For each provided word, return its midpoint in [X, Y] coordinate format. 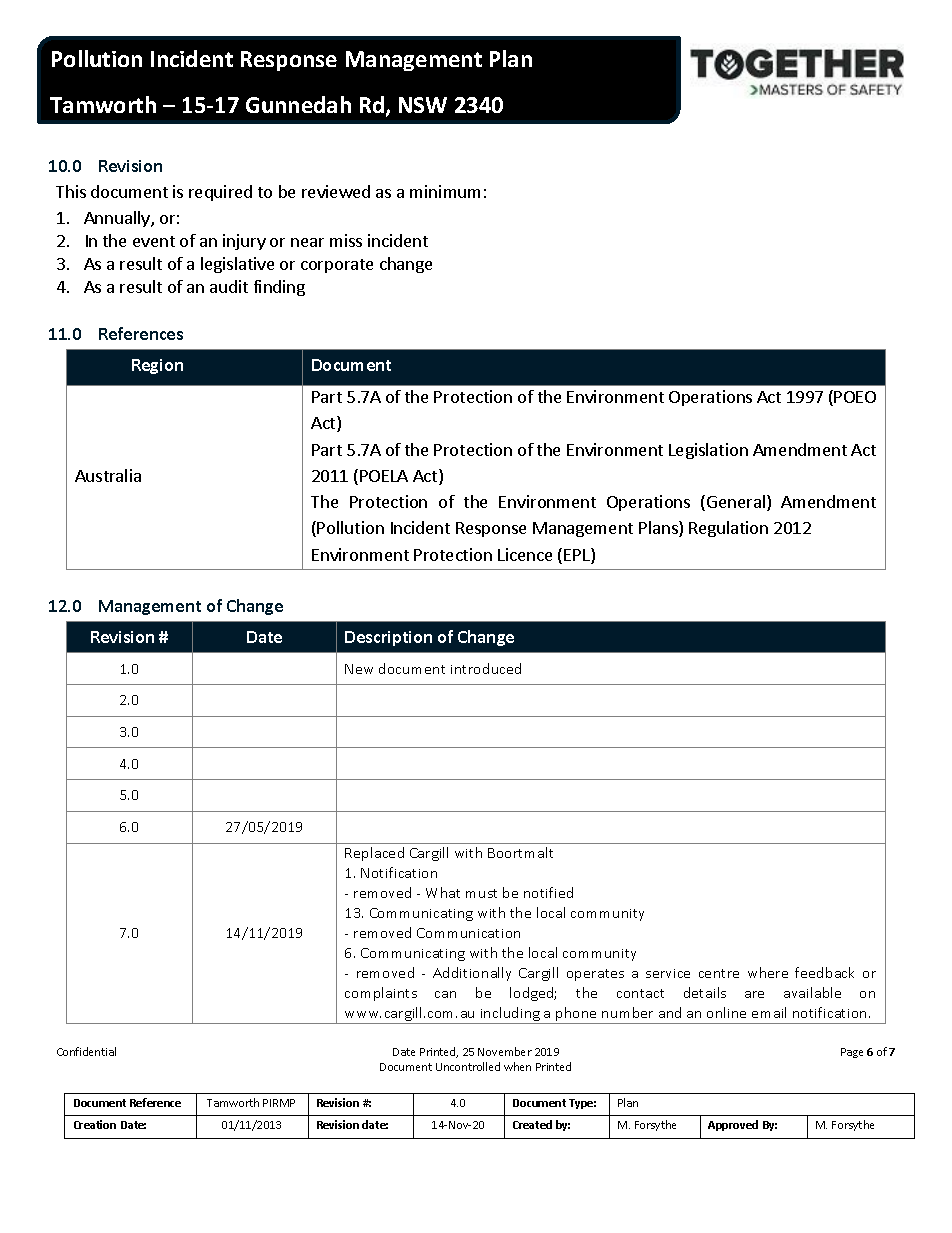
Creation [95, 1124]
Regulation [728, 529]
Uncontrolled [468, 1066]
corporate [337, 266]
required [220, 193]
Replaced [374, 854]
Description [388, 638]
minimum [445, 191]
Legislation [708, 451]
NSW [423, 105]
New [359, 669]
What [443, 892]
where [768, 972]
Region [157, 366]
